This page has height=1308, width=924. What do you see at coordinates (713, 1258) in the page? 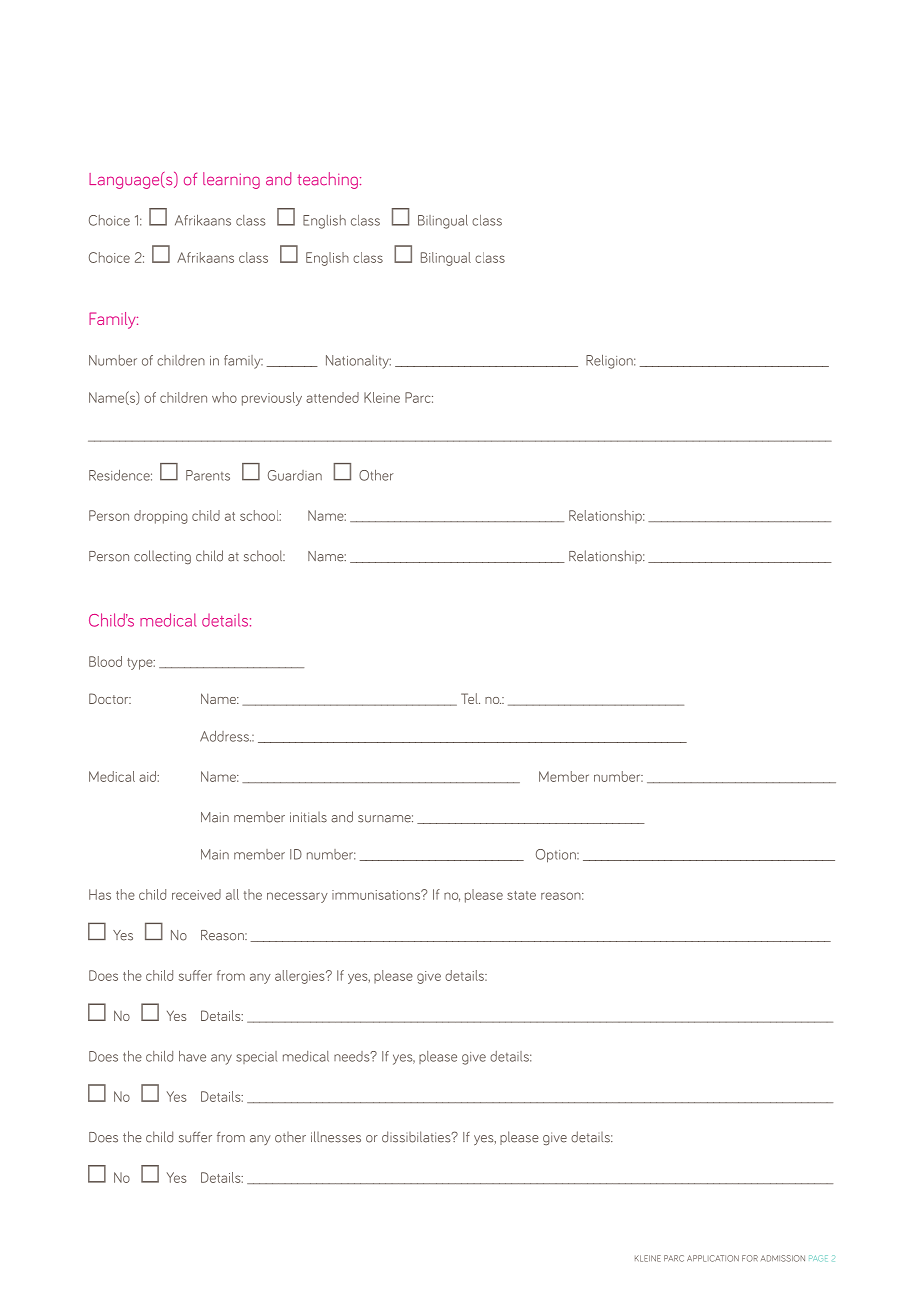
I see `APPLICATION` at bounding box center [713, 1258].
